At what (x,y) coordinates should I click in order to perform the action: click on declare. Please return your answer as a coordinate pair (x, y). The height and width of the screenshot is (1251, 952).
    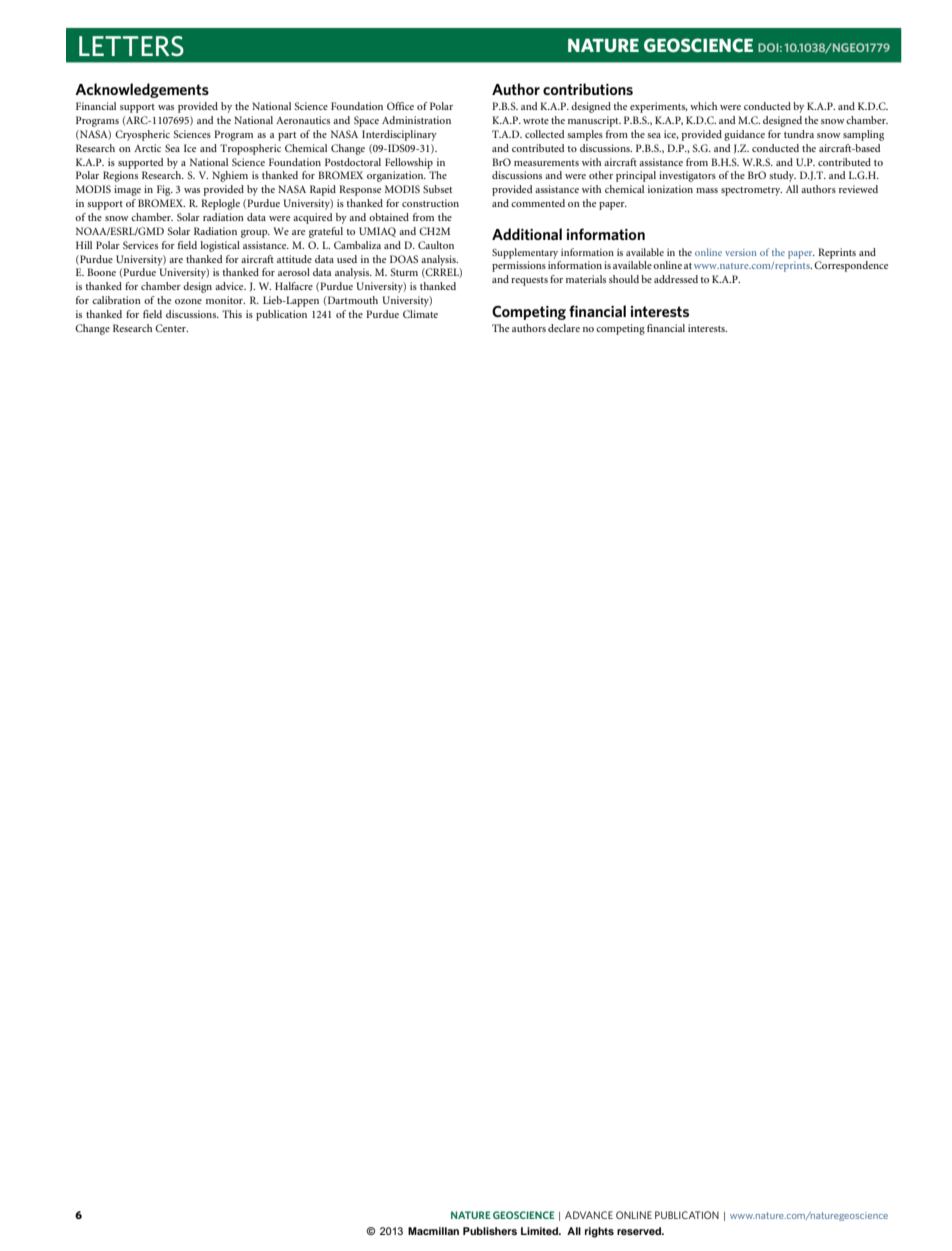
    Looking at the image, I should click on (564, 328).
